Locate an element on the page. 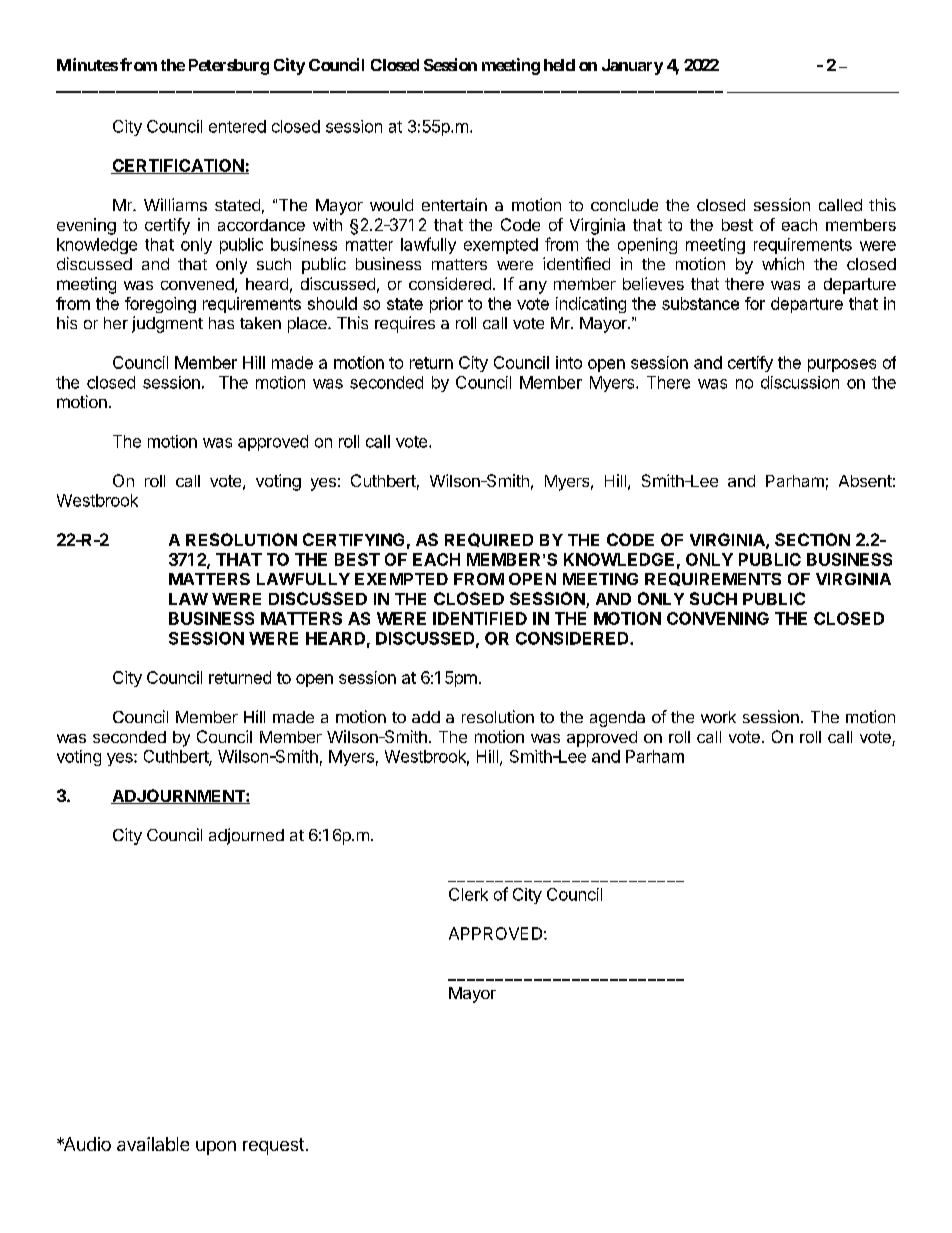 Image resolution: width=952 pixels, height=1233 pixels. January is located at coordinates (632, 67).
